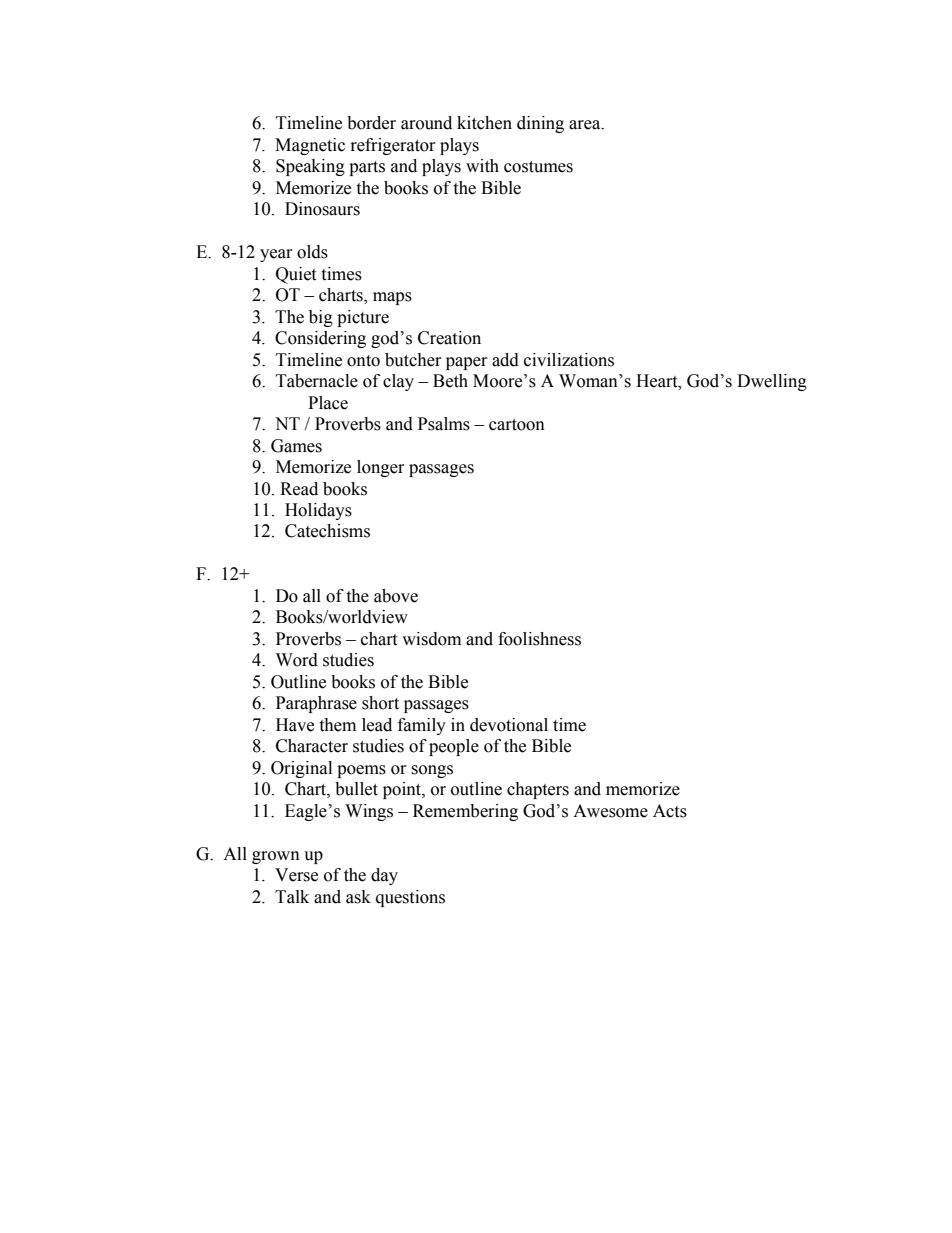 This screenshot has height=1233, width=952. What do you see at coordinates (358, 897) in the screenshot?
I see `ask` at bounding box center [358, 897].
